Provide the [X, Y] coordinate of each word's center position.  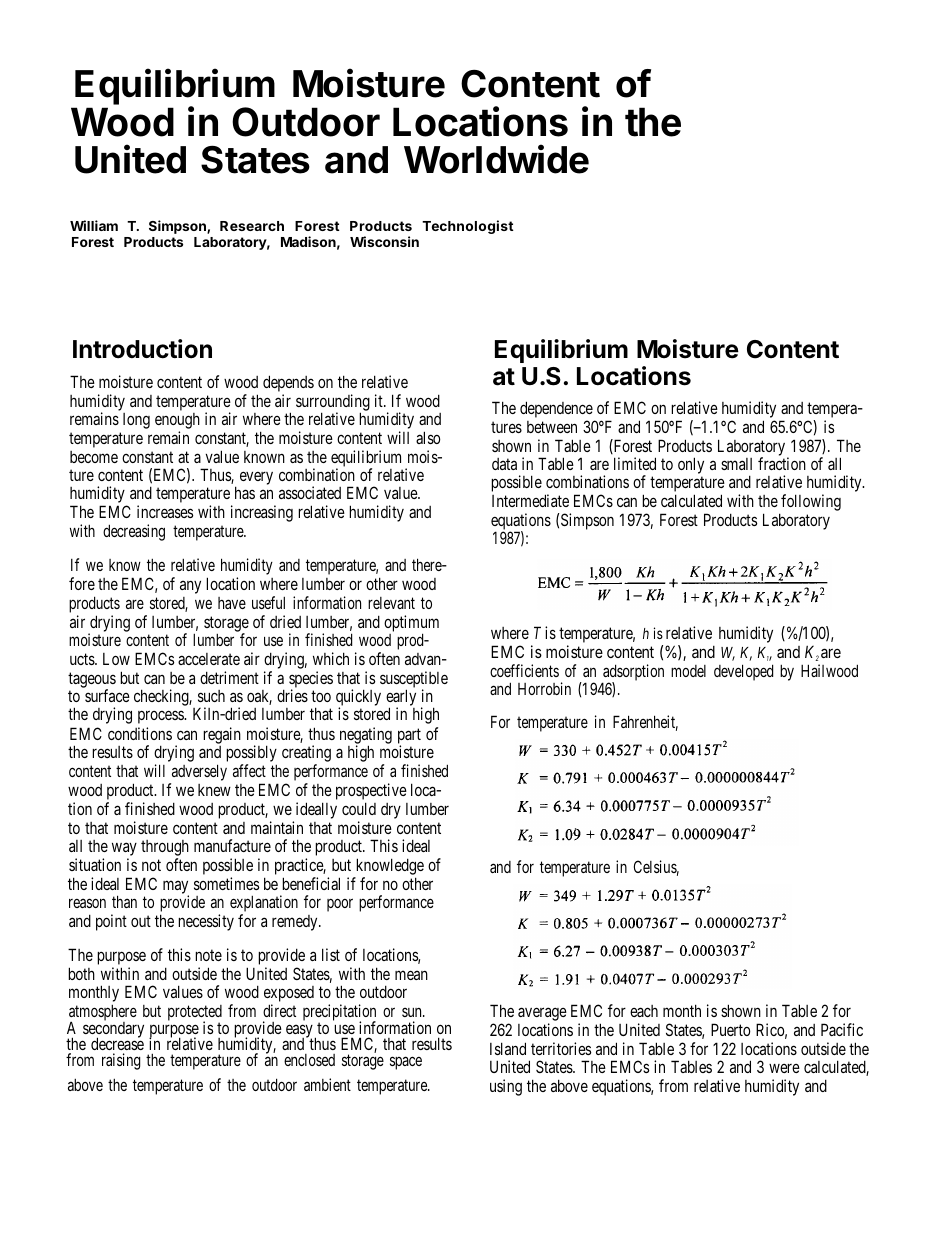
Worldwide [496, 159]
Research [252, 226]
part [409, 737]
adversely [198, 774]
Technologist [468, 227]
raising [121, 1061]
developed [743, 672]
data [504, 464]
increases [165, 511]
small [736, 464]
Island [508, 1048]
